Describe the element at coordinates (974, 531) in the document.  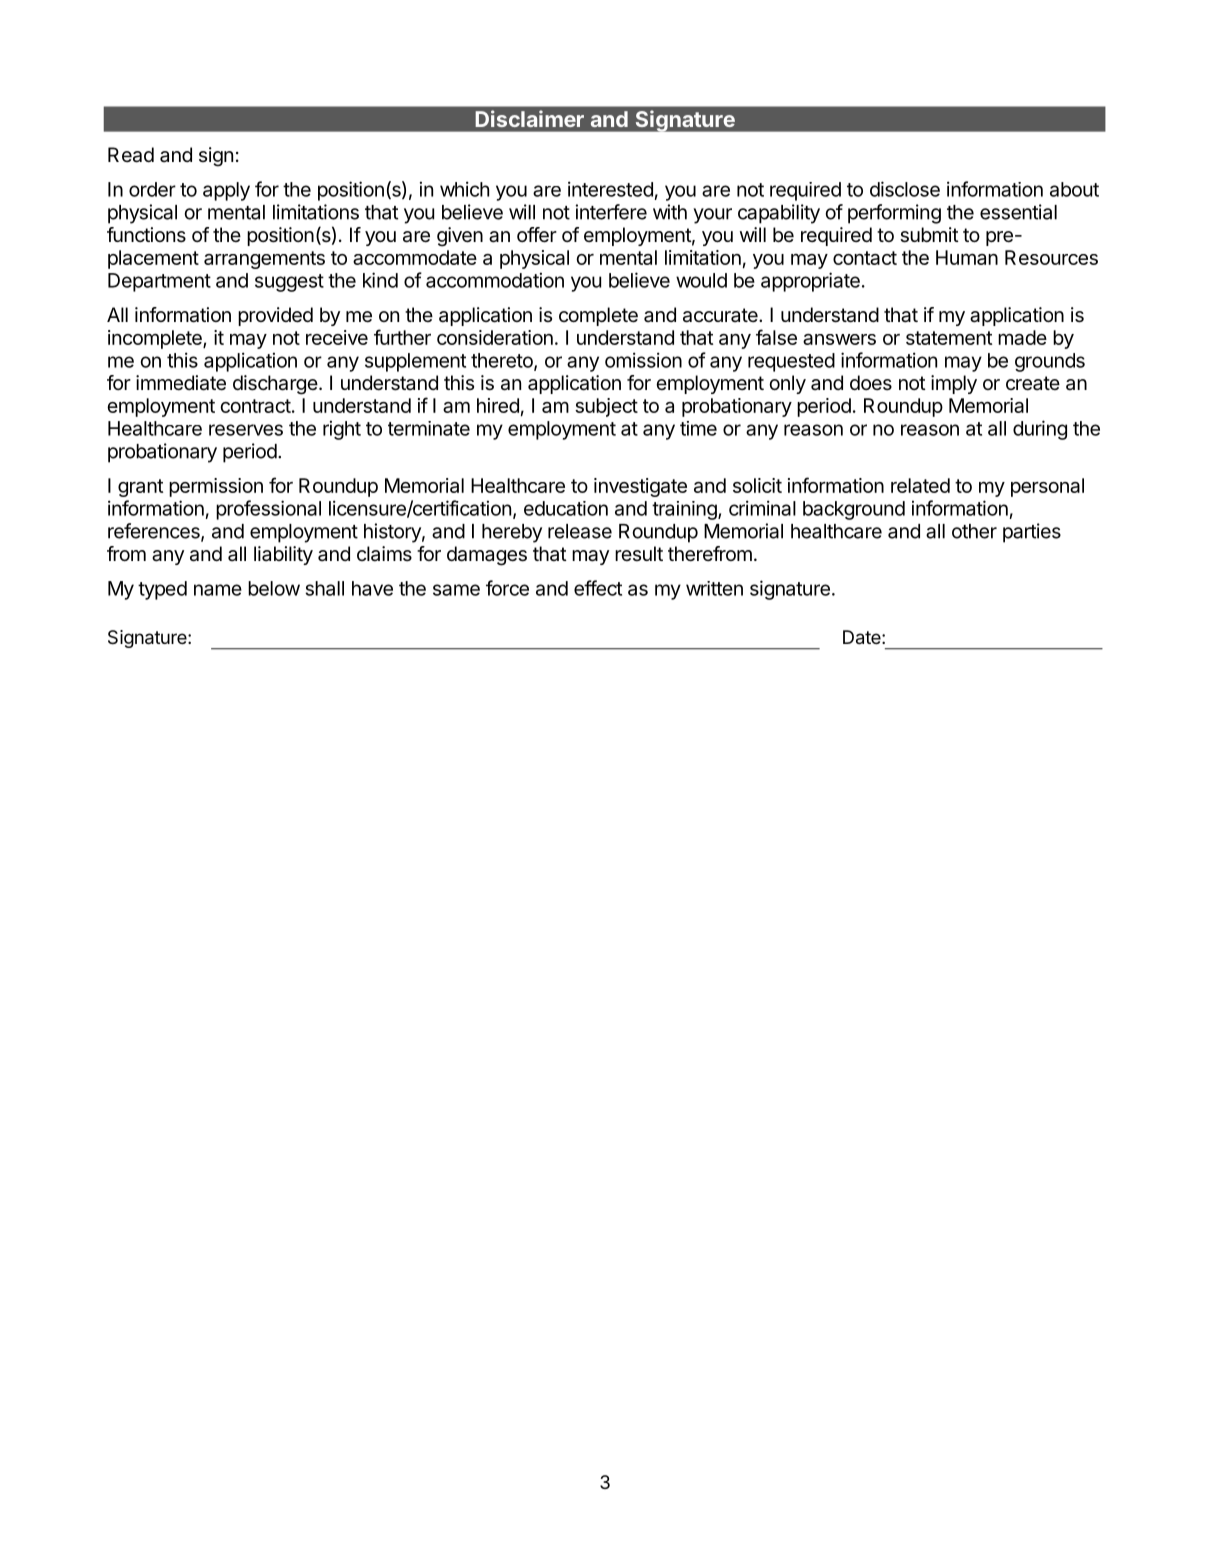
I see `other` at that location.
